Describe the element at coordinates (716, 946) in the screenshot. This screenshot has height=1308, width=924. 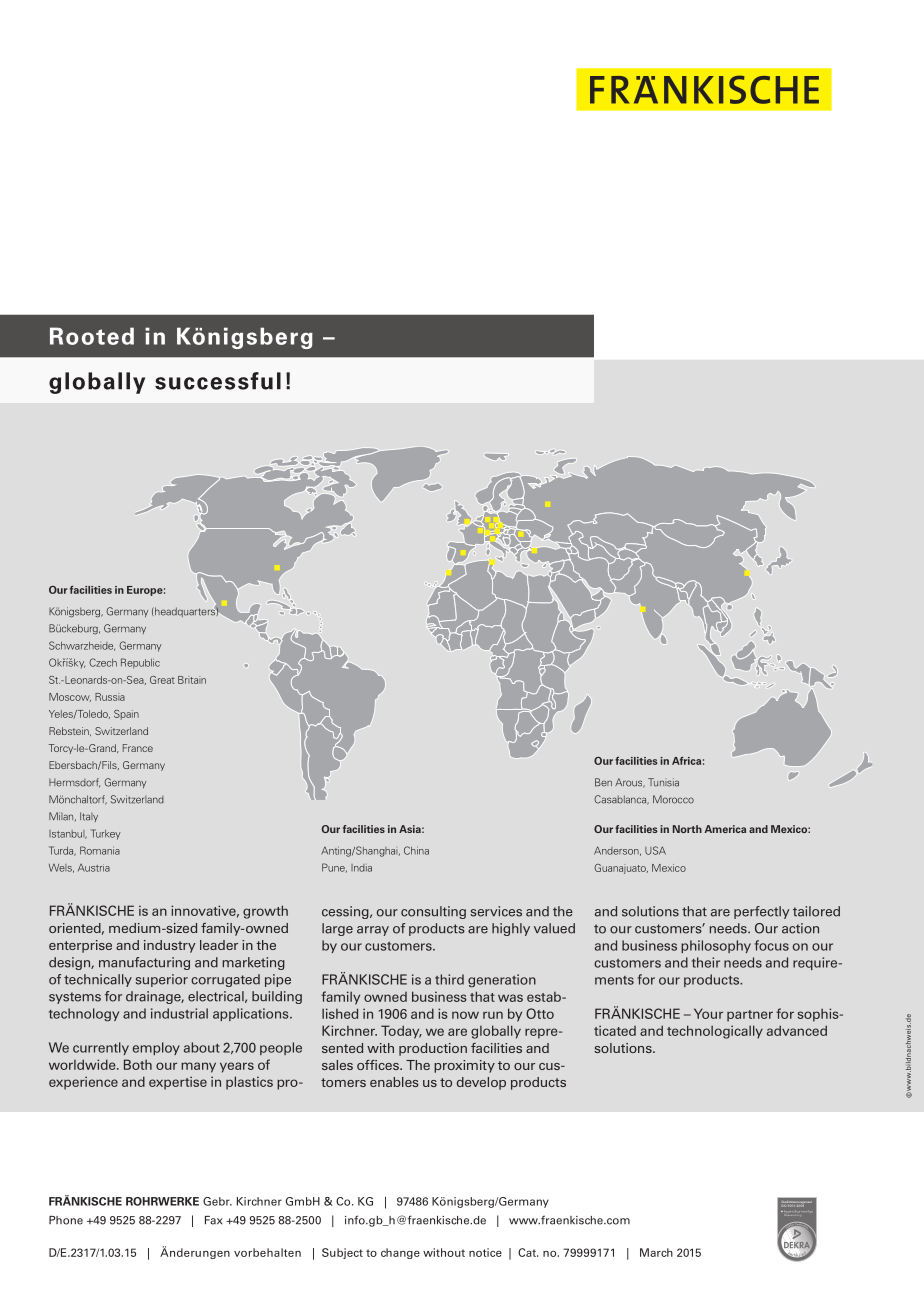
I see `philosophy` at that location.
